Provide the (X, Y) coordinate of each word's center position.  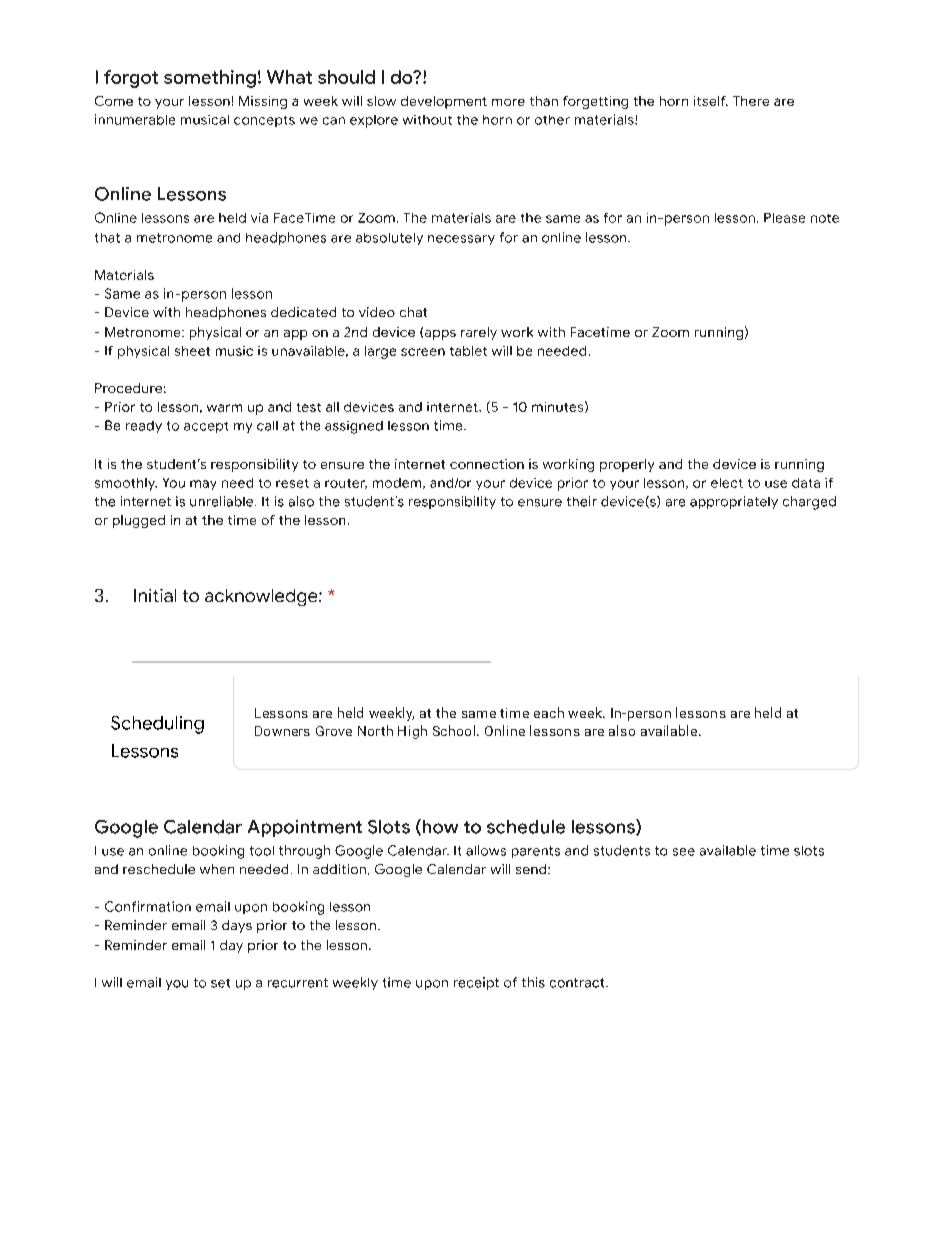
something (210, 79)
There (751, 101)
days (237, 926)
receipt (476, 983)
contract (578, 983)
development (444, 102)
